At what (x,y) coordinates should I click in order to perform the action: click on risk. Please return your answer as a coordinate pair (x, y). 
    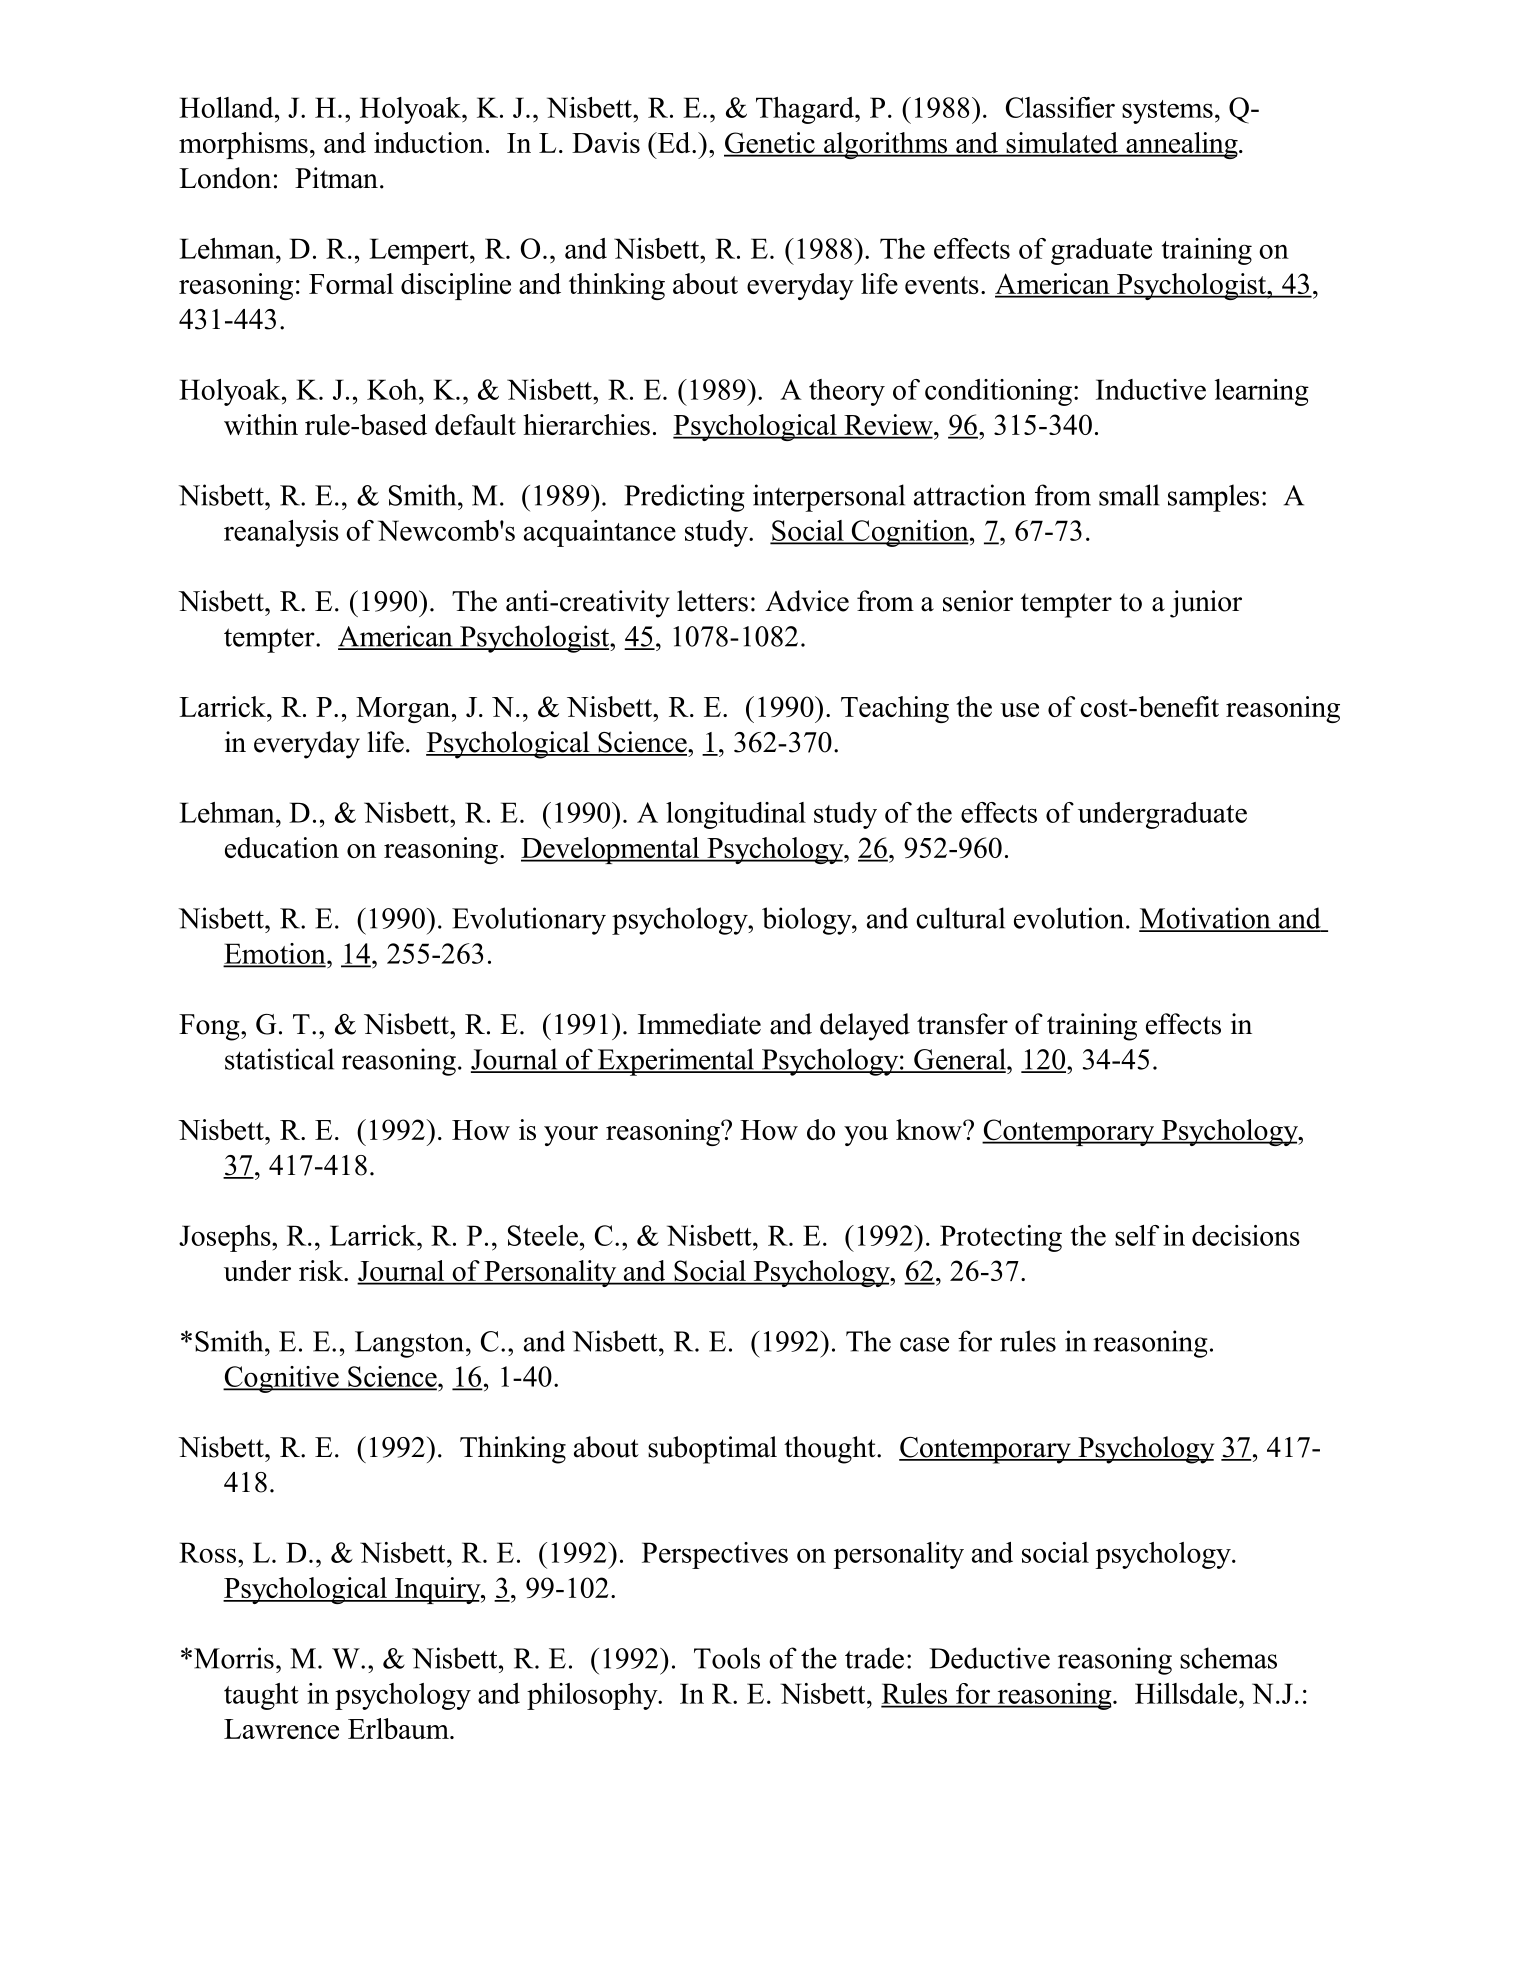
    Looking at the image, I should click on (322, 1270).
